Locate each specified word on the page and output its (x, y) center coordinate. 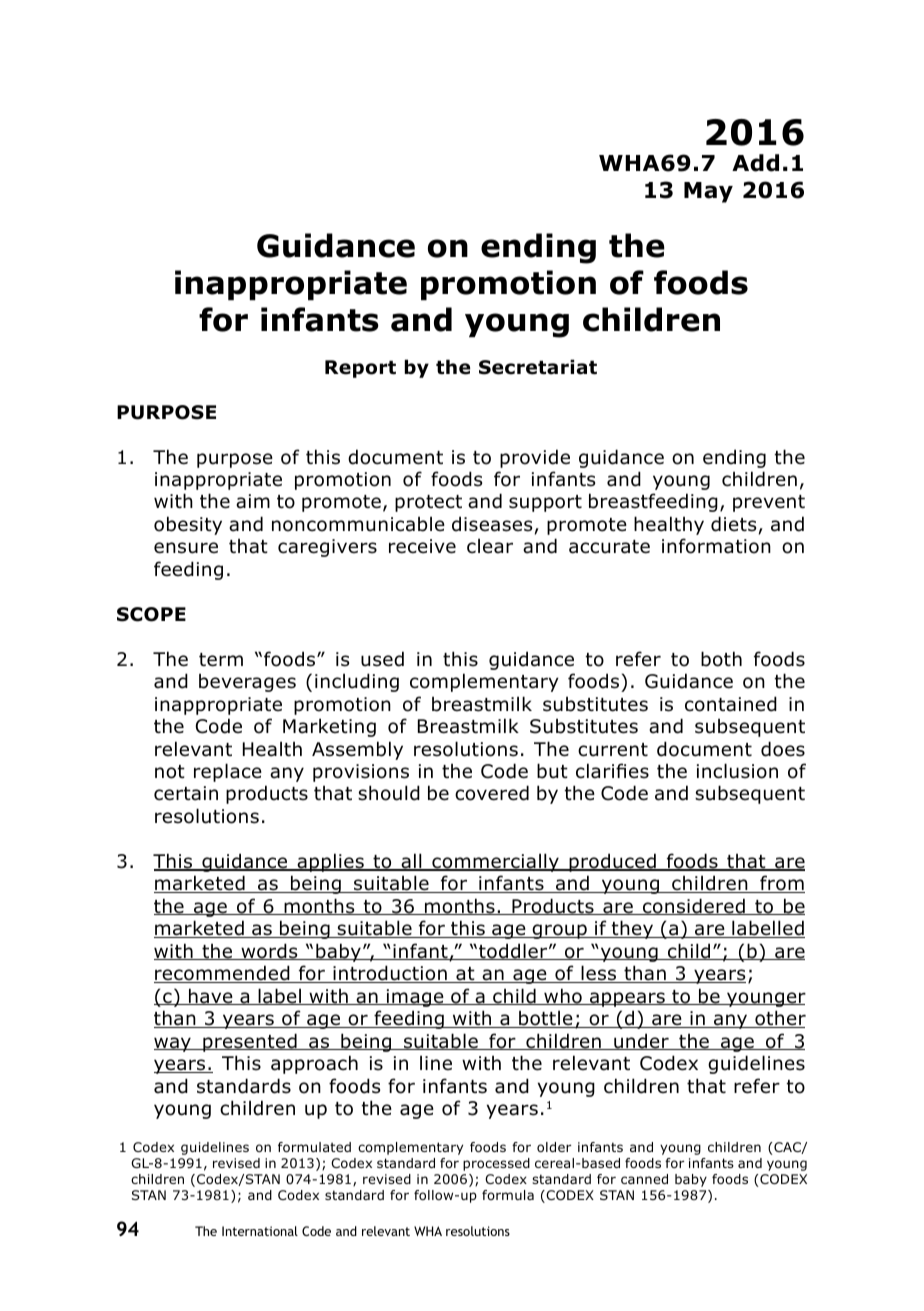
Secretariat (538, 367)
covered (492, 793)
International (260, 1231)
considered (694, 906)
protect (428, 503)
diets (733, 524)
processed (496, 1164)
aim (253, 501)
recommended (223, 974)
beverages (247, 682)
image (415, 998)
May (708, 192)
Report (360, 369)
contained (731, 704)
